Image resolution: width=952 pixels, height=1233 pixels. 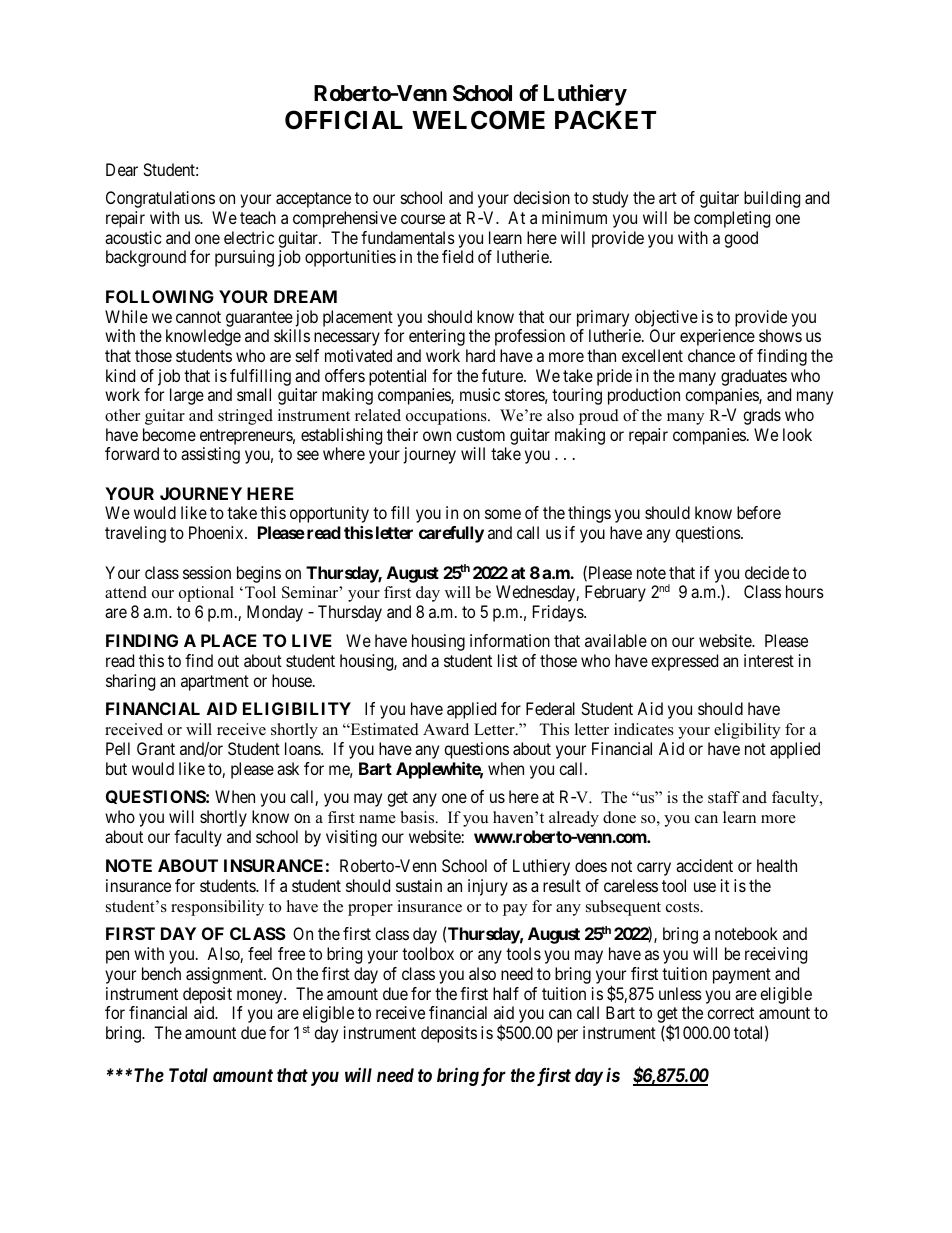 What do you see at coordinates (122, 169) in the screenshot?
I see `Dear` at bounding box center [122, 169].
